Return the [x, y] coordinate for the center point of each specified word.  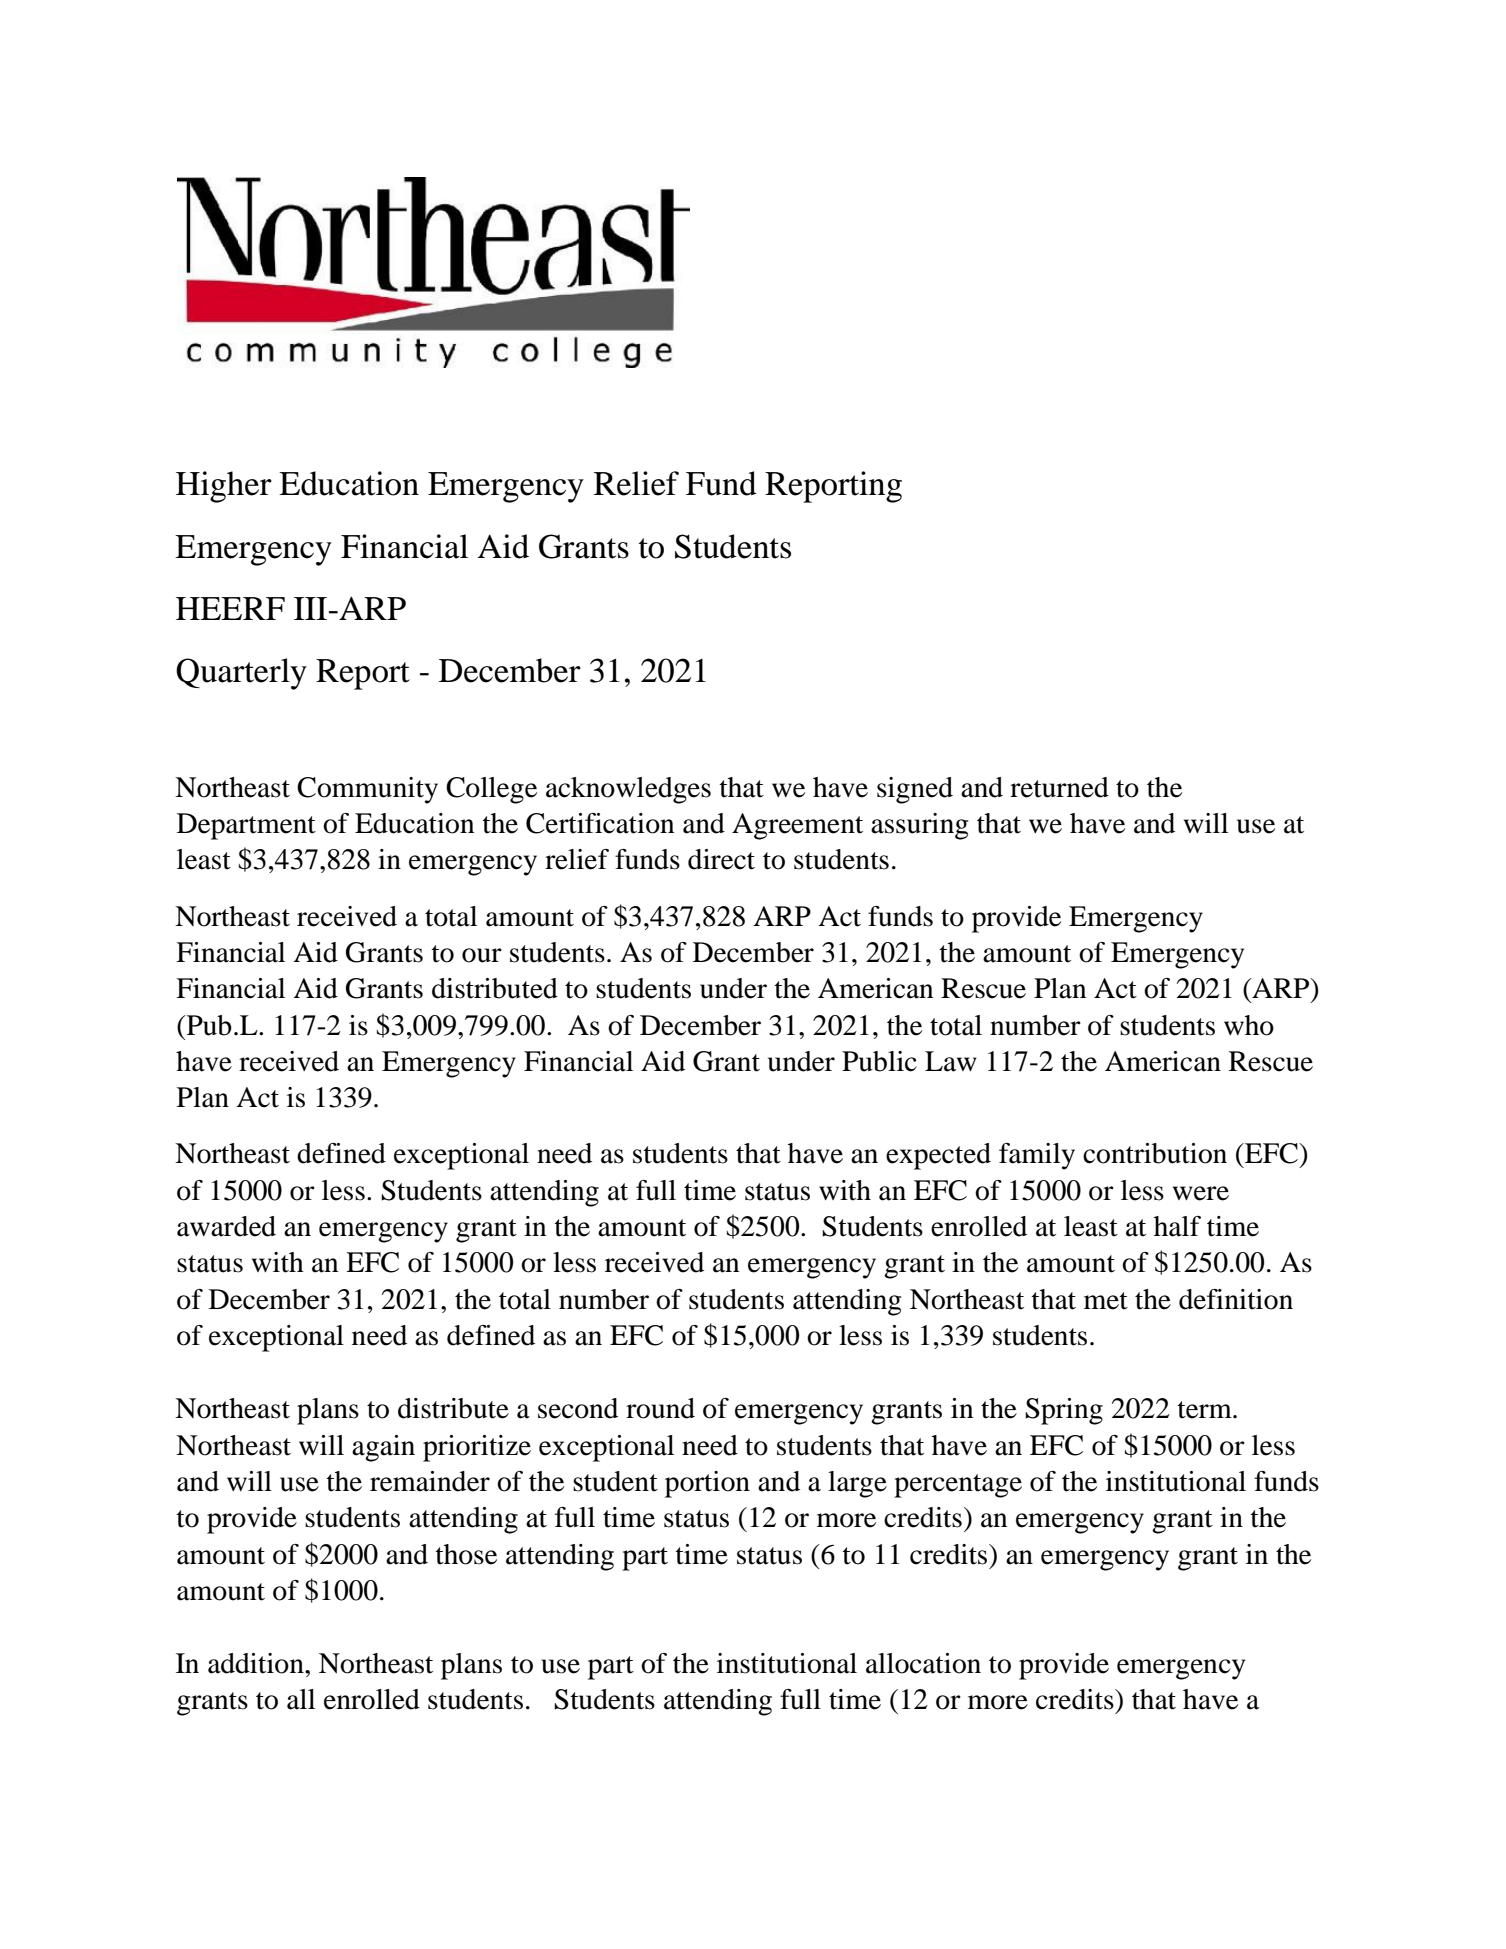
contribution [1155, 1153]
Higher [224, 487]
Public [879, 1061]
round [660, 1408]
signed [915, 790]
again [383, 1448]
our [482, 955]
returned [1059, 787]
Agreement [797, 826]
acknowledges [628, 790]
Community [367, 790]
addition [257, 1663]
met [1106, 1301]
